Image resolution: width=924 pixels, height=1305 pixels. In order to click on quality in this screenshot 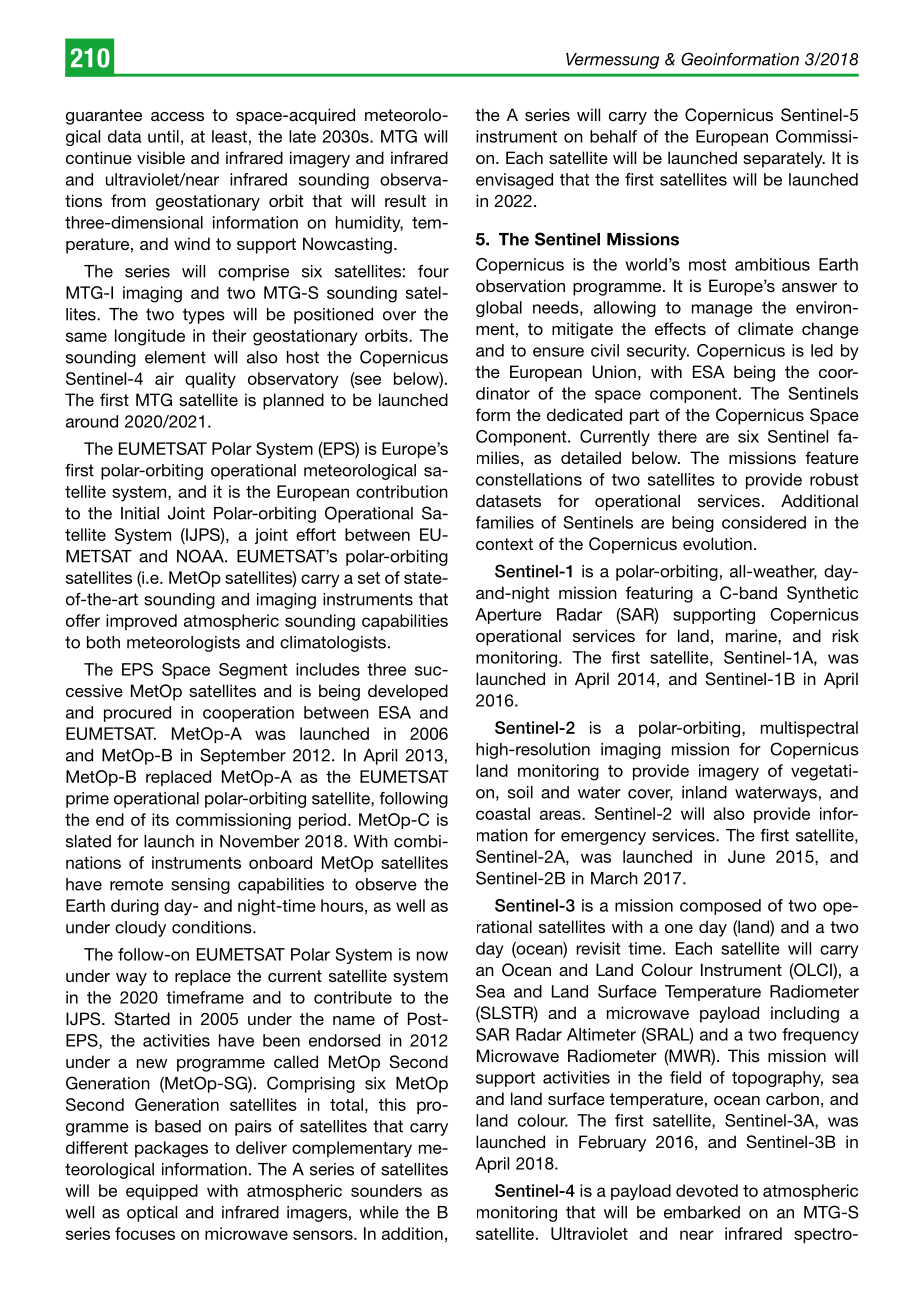, I will do `click(210, 380)`.
